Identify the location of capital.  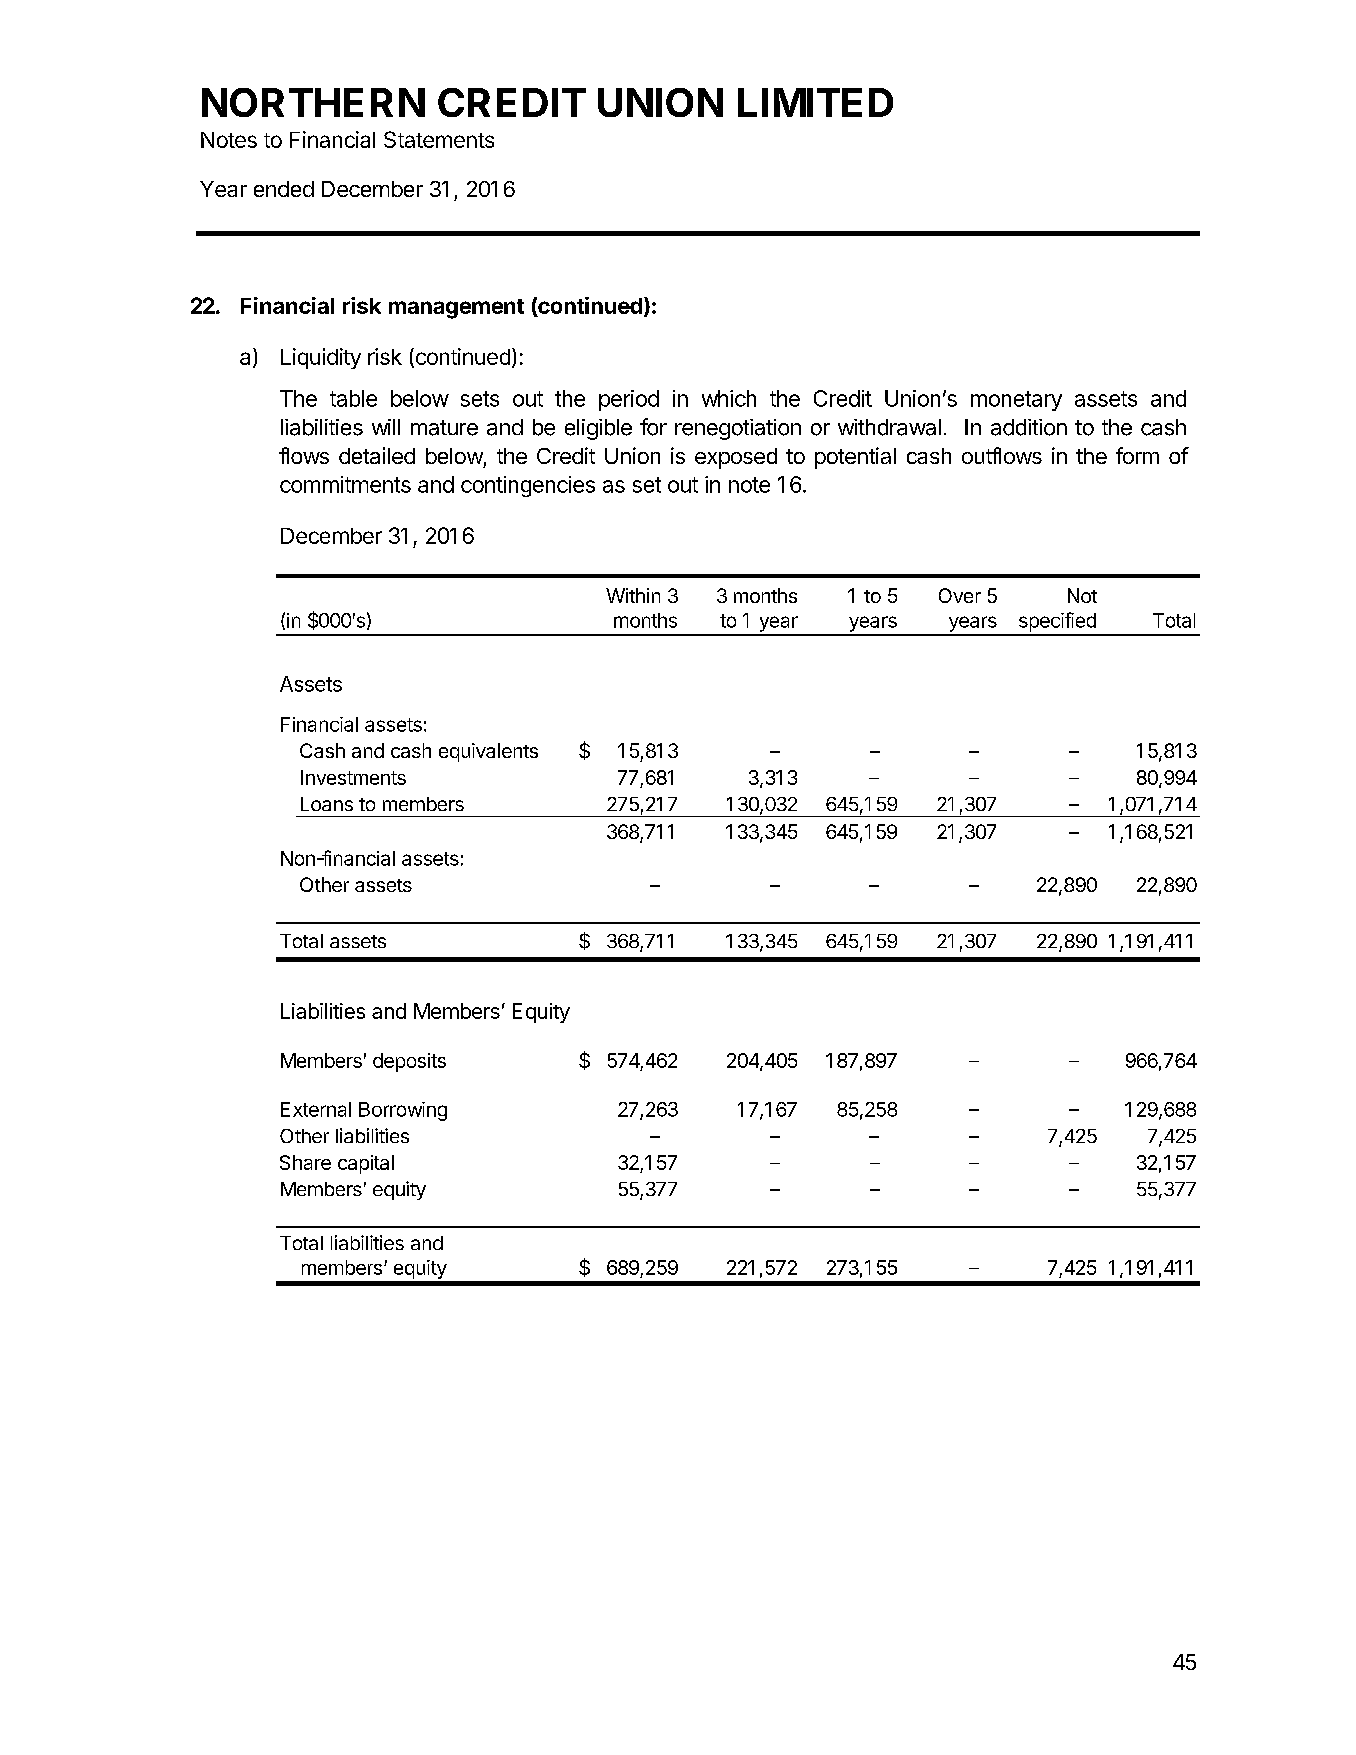
(366, 1164).
